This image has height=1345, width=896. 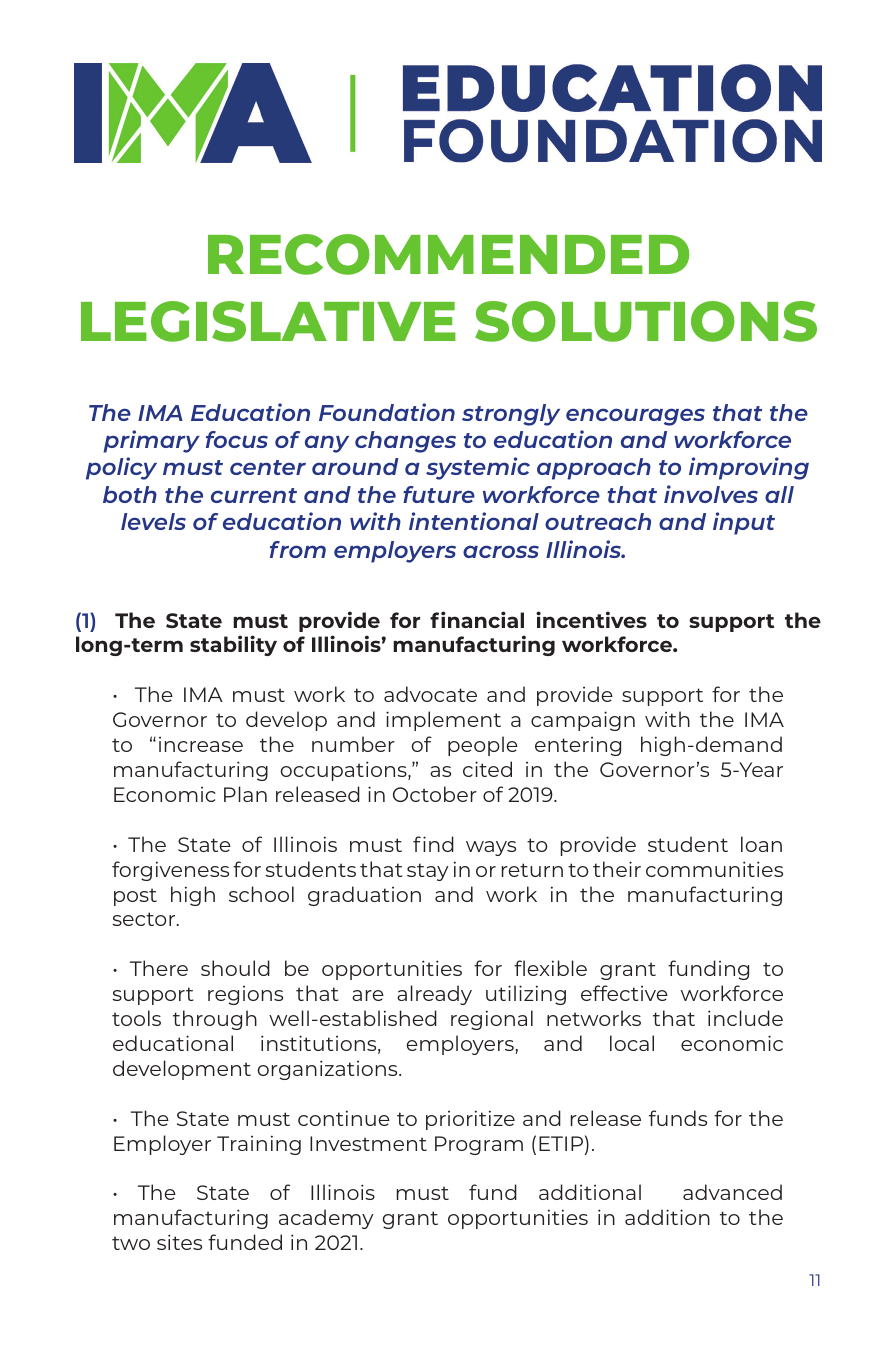 I want to click on input, so click(x=744, y=523).
